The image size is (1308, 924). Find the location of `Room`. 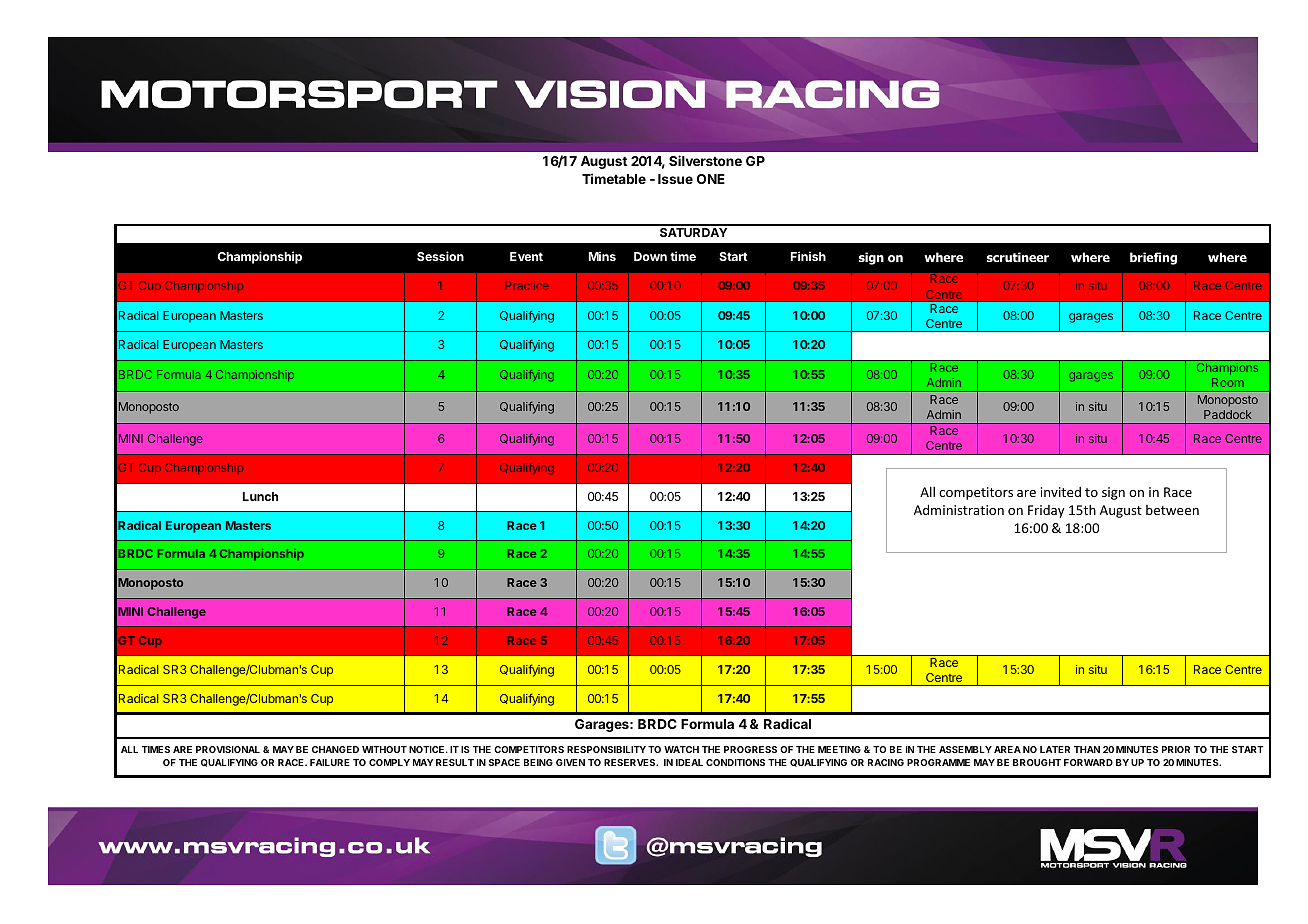

Room is located at coordinates (1228, 382).
